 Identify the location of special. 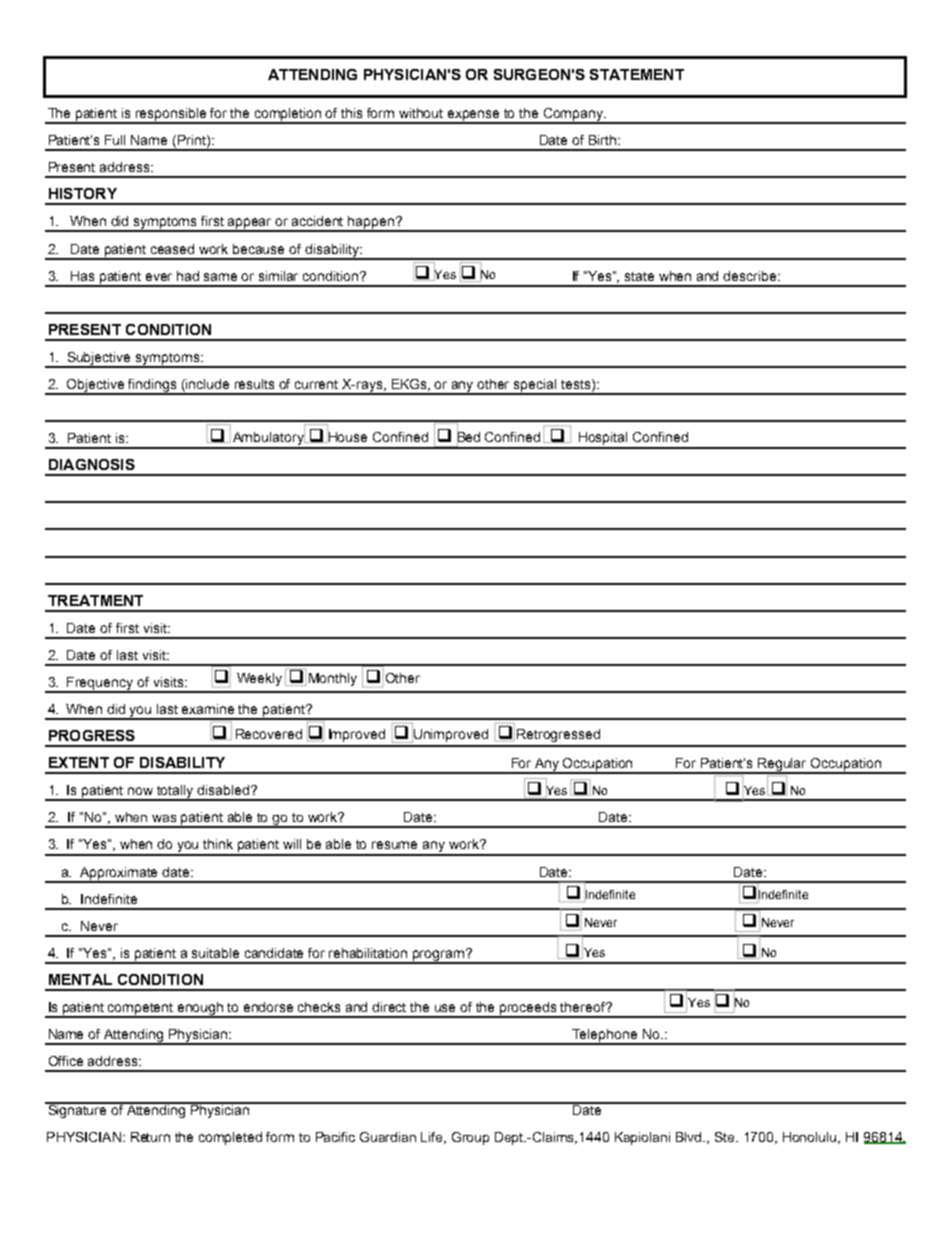
(535, 386).
